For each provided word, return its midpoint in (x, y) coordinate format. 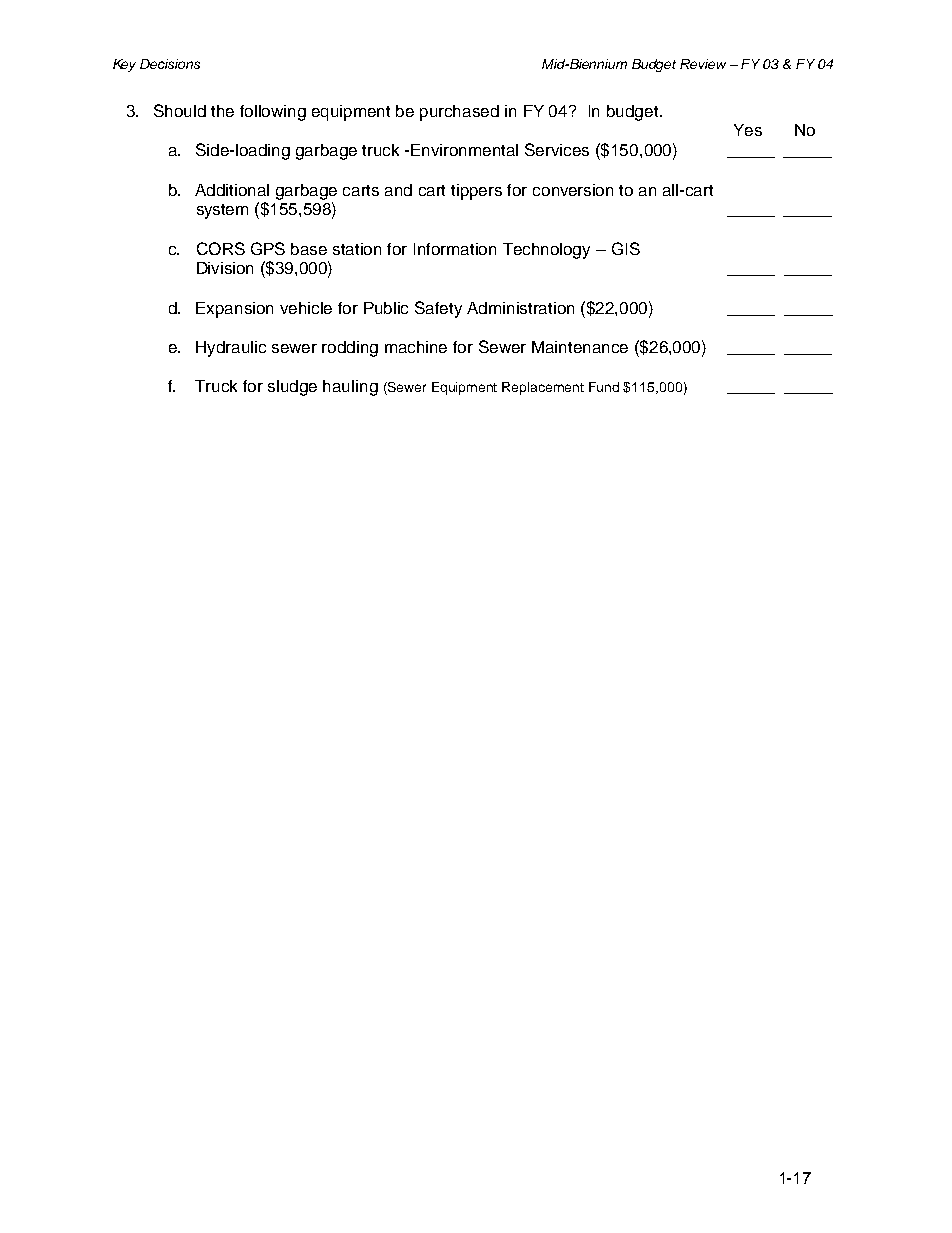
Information (455, 249)
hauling (350, 388)
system (222, 211)
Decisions (170, 64)
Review (703, 64)
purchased (459, 113)
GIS (626, 248)
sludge (292, 388)
